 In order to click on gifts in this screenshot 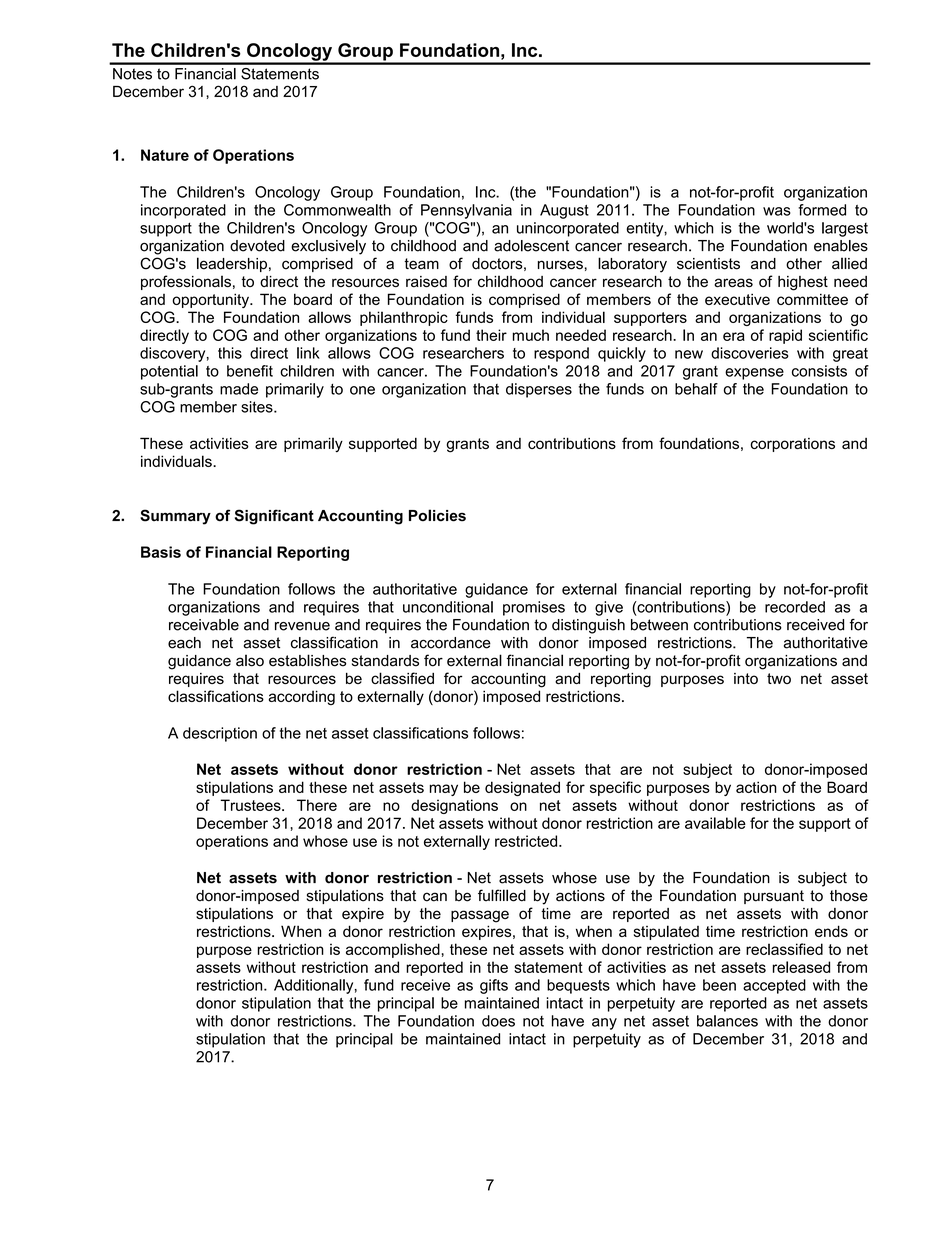, I will do `click(494, 986)`.
